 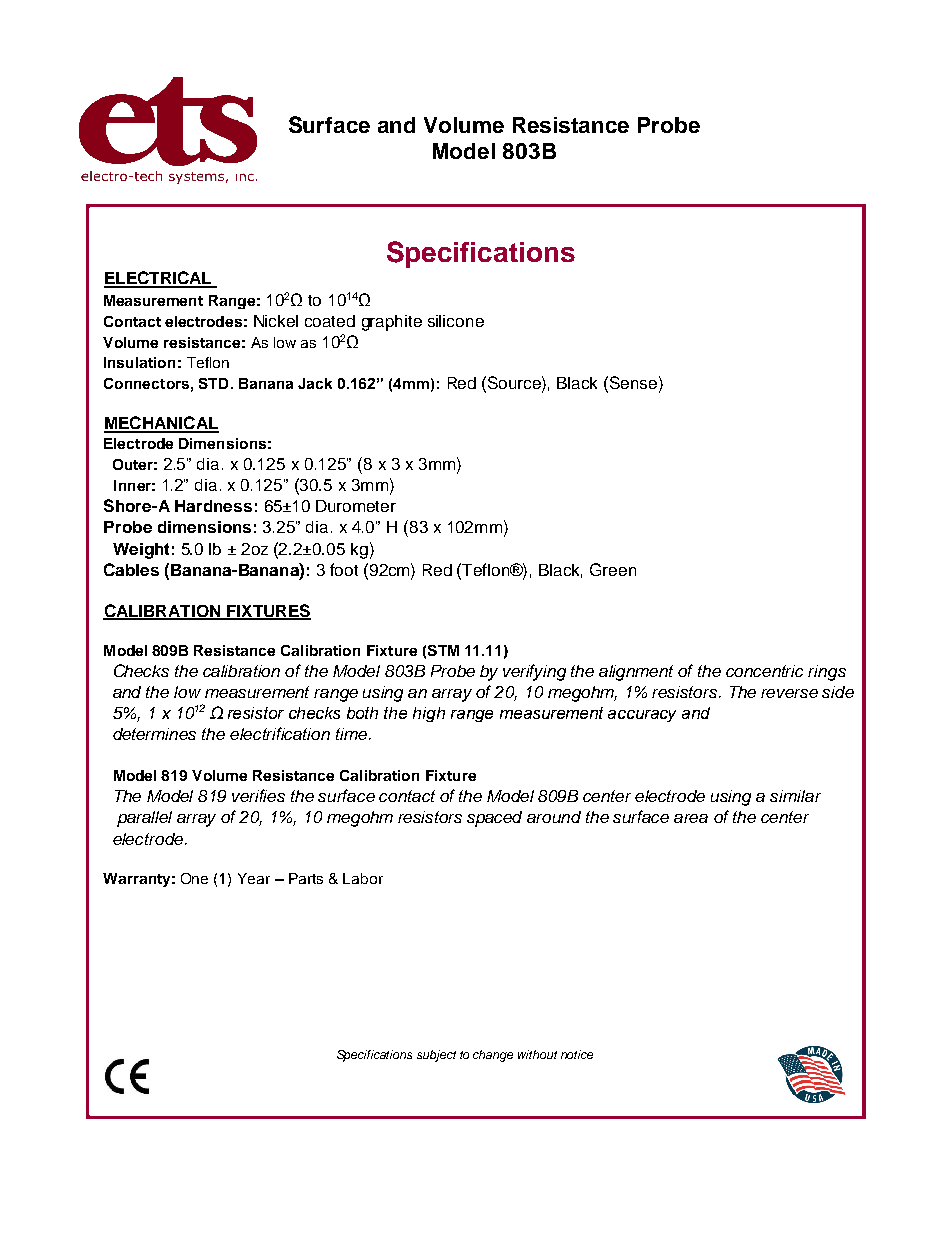 What do you see at coordinates (213, 506) in the image?
I see `Hardness` at bounding box center [213, 506].
